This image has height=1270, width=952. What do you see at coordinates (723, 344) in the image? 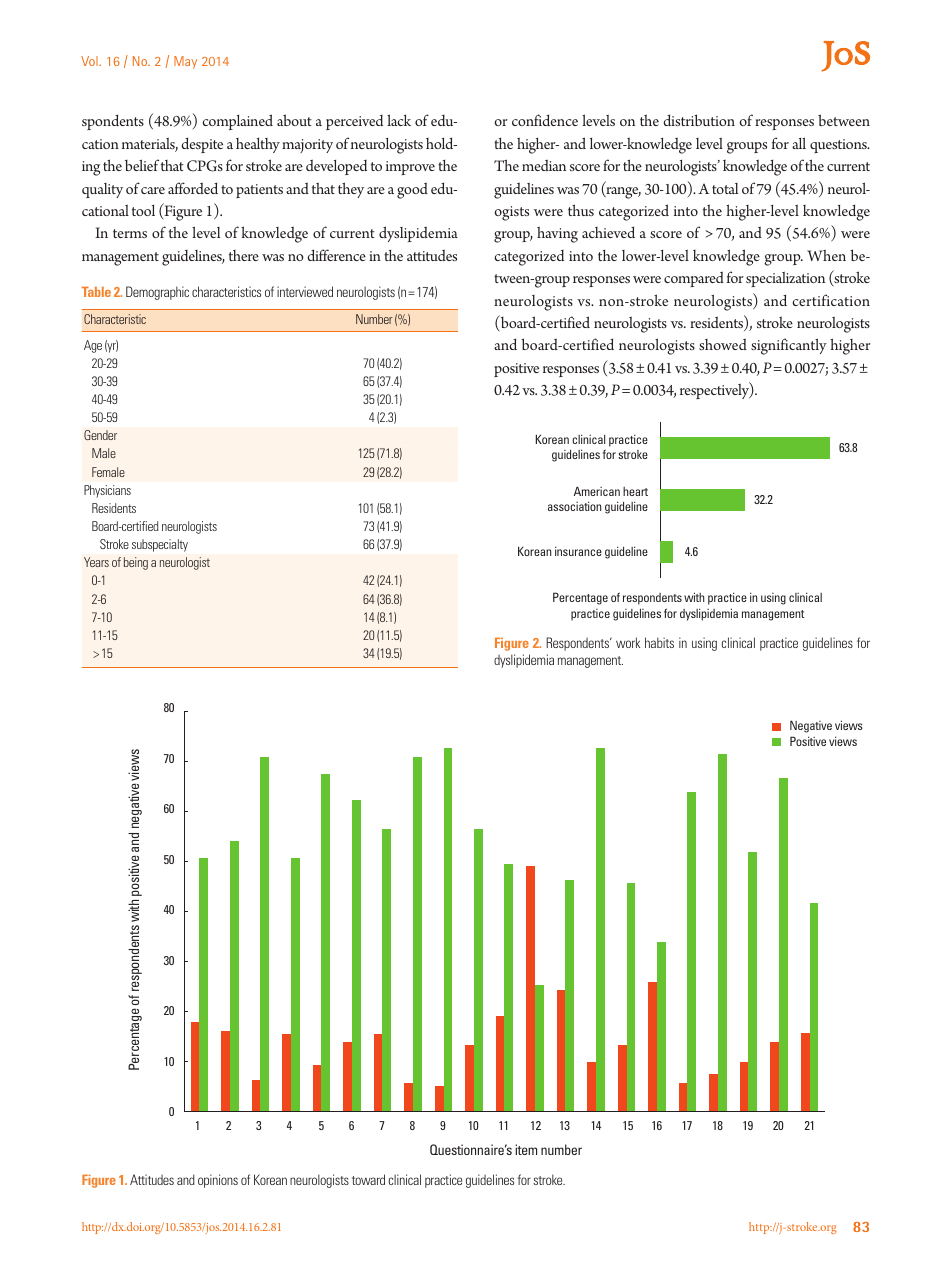
I see `showed` at bounding box center [723, 344].
